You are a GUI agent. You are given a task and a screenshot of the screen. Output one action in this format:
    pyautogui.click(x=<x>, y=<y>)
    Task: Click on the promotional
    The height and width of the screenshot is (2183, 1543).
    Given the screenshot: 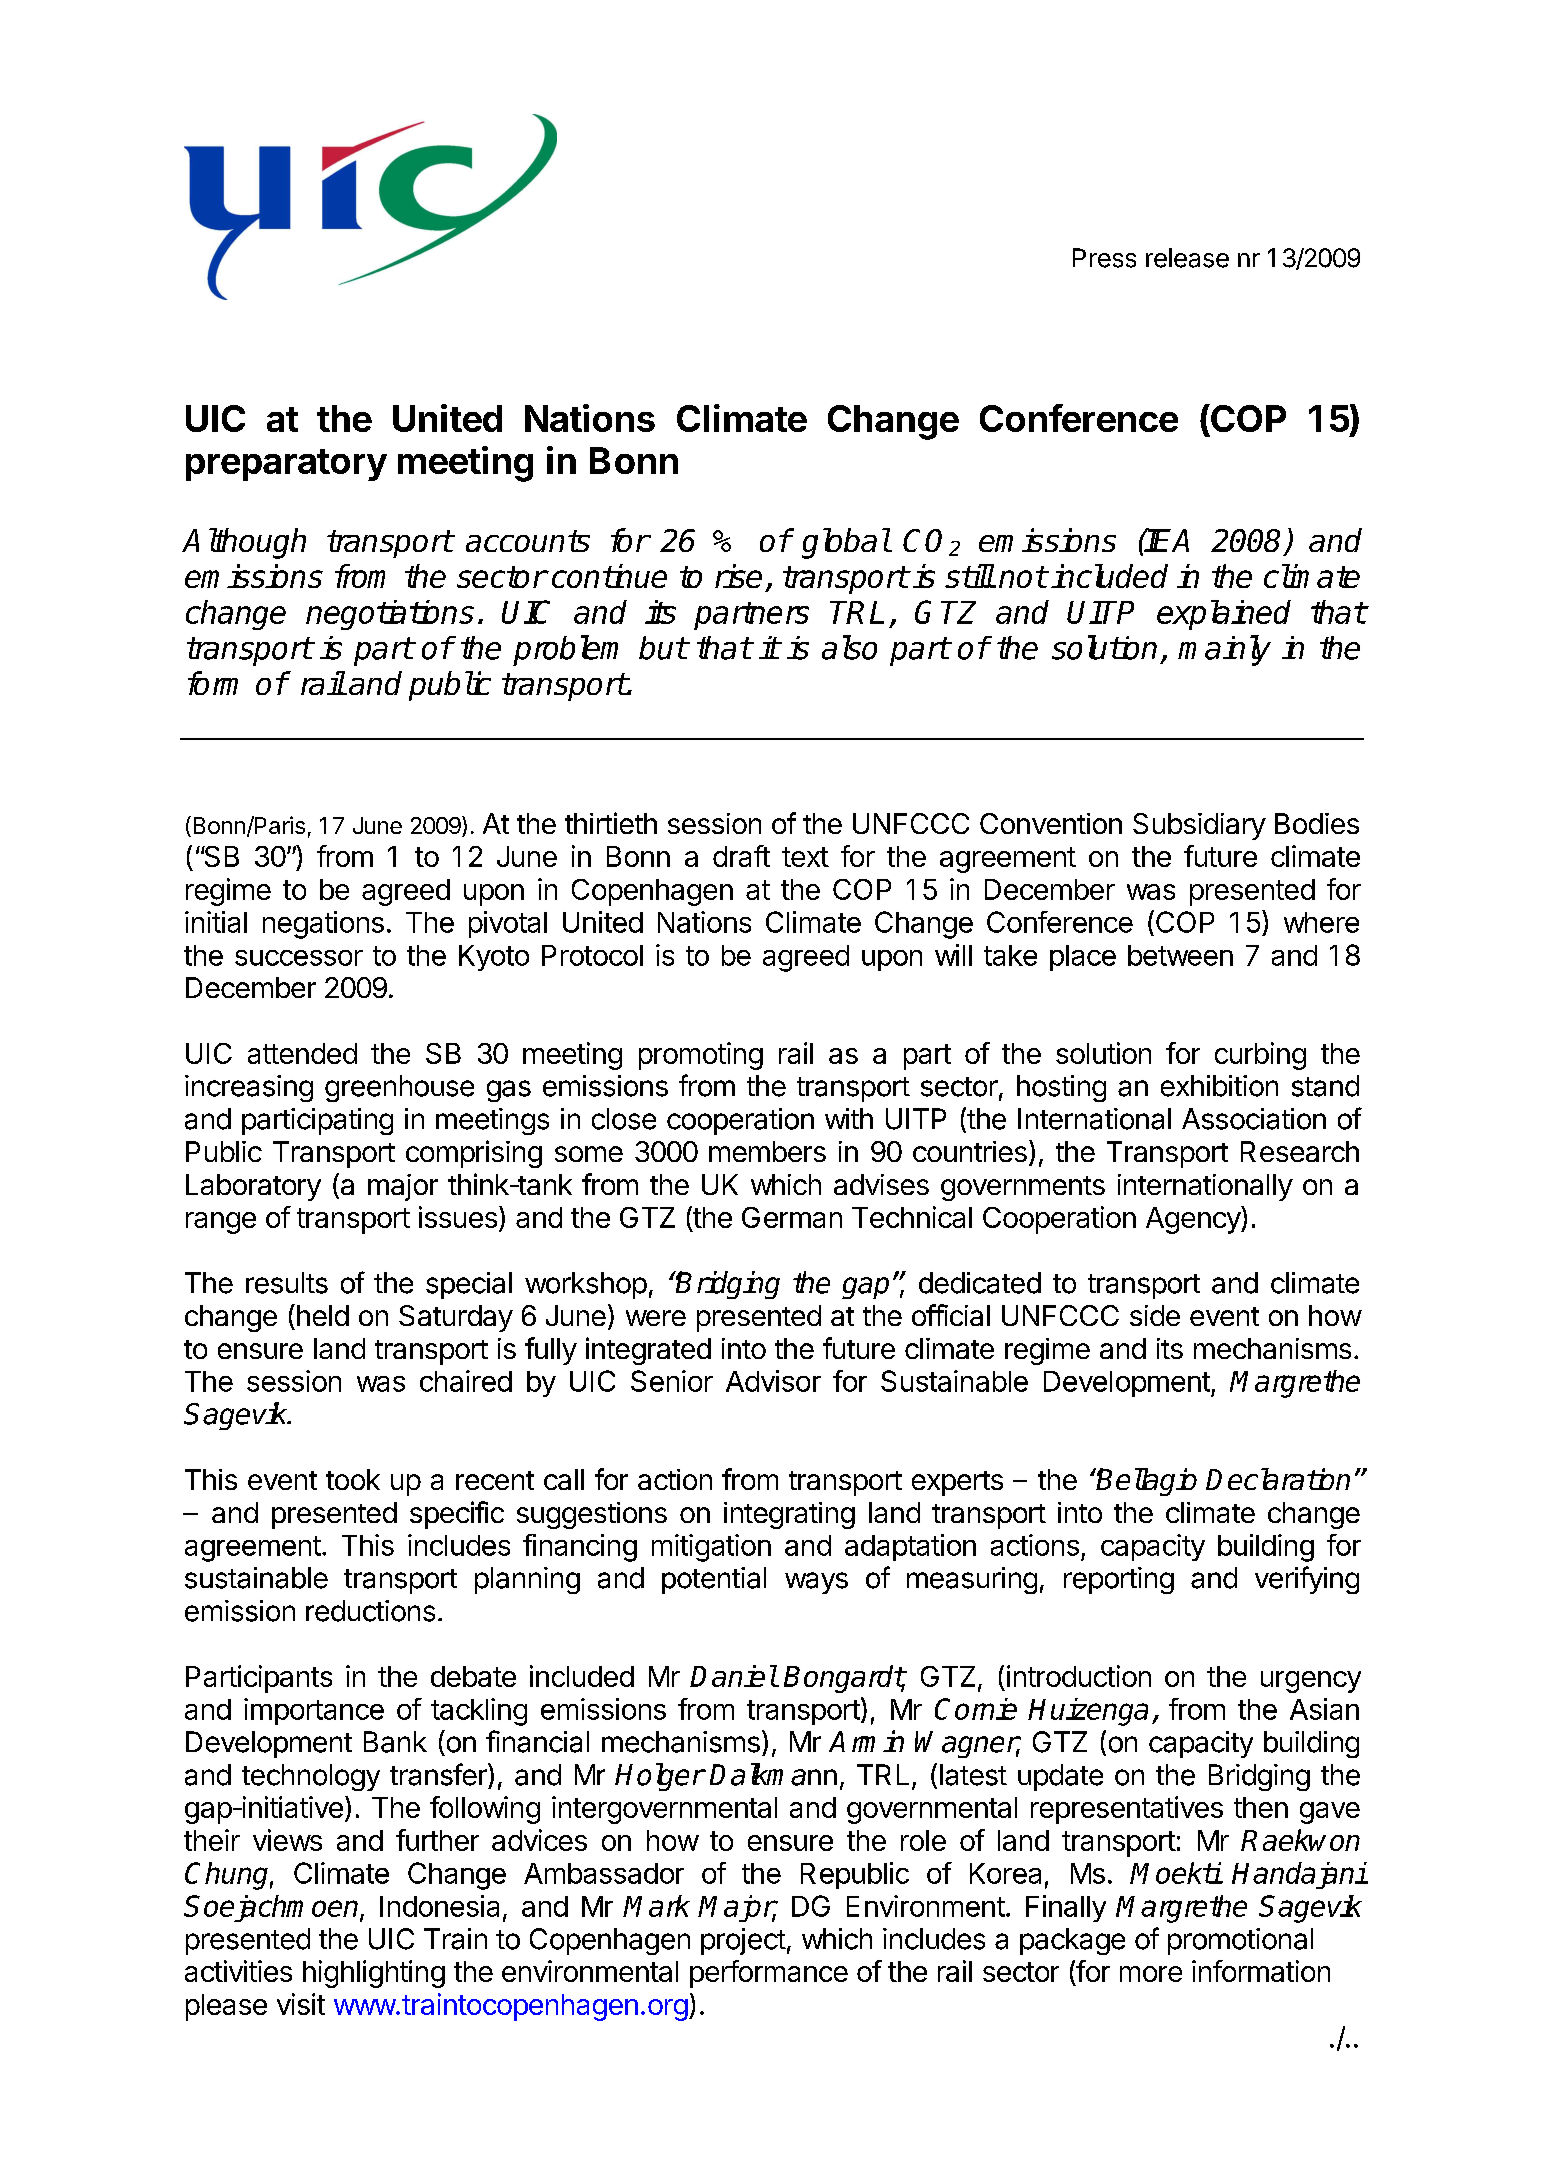 What is the action you would take?
    pyautogui.click(x=1240, y=1941)
